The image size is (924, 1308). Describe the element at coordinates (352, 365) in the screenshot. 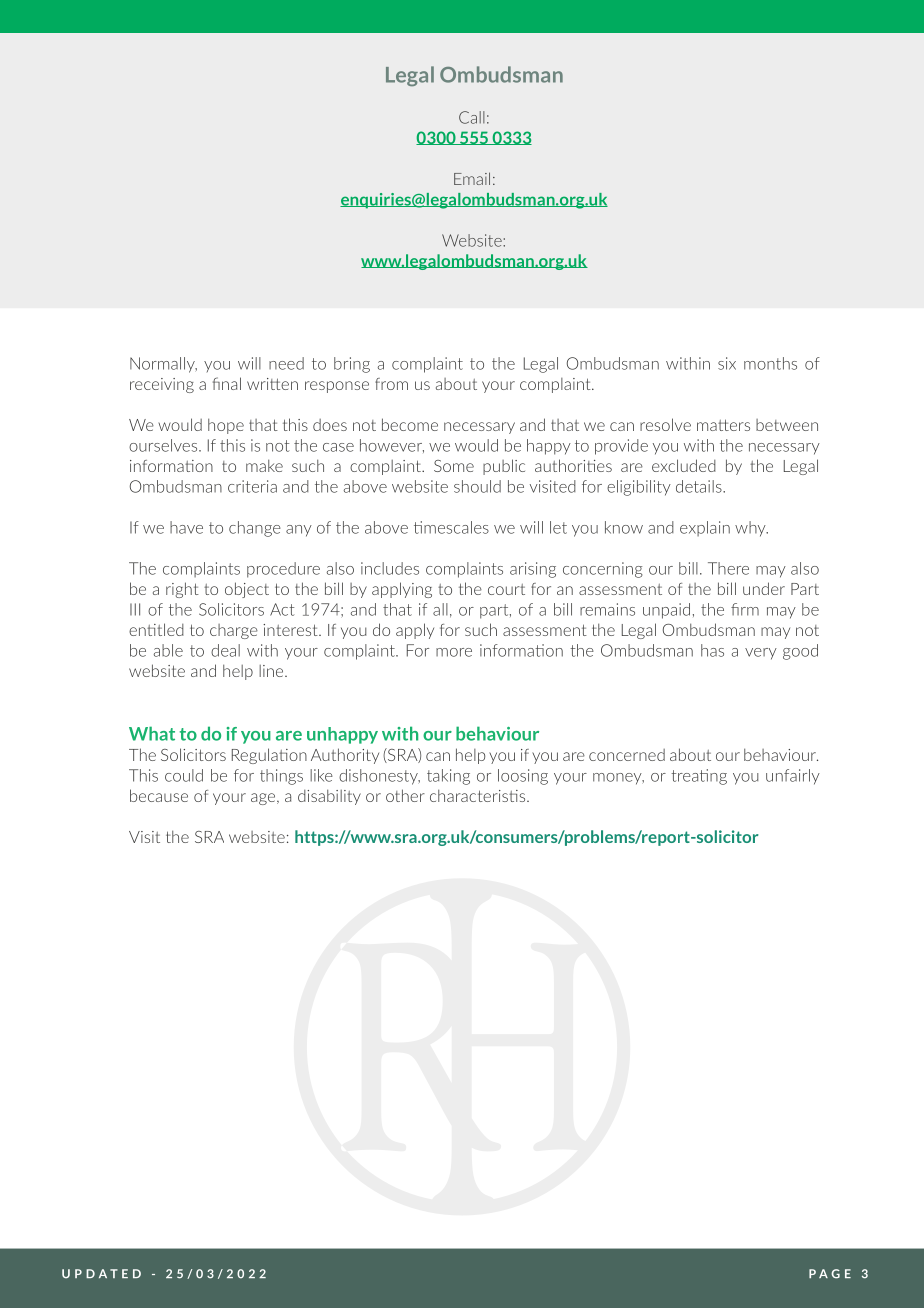

I see `bring` at that location.
